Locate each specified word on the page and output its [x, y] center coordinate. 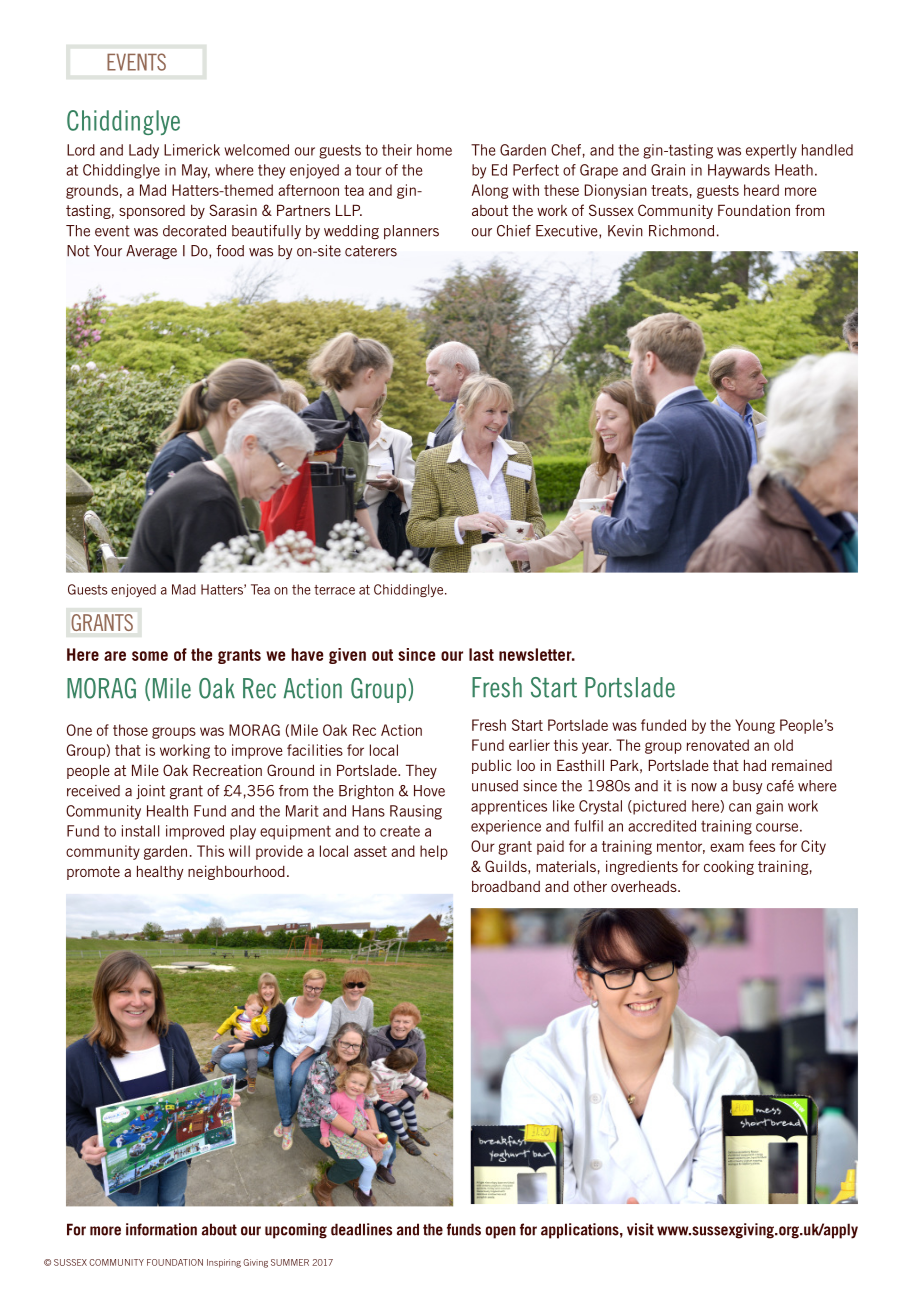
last [481, 654]
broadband [506, 886]
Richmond [681, 231]
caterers [371, 251]
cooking [729, 867]
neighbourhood [236, 872]
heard [761, 190]
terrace [334, 590]
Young [755, 726]
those [130, 730]
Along [490, 191]
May [196, 171]
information [161, 1229]
